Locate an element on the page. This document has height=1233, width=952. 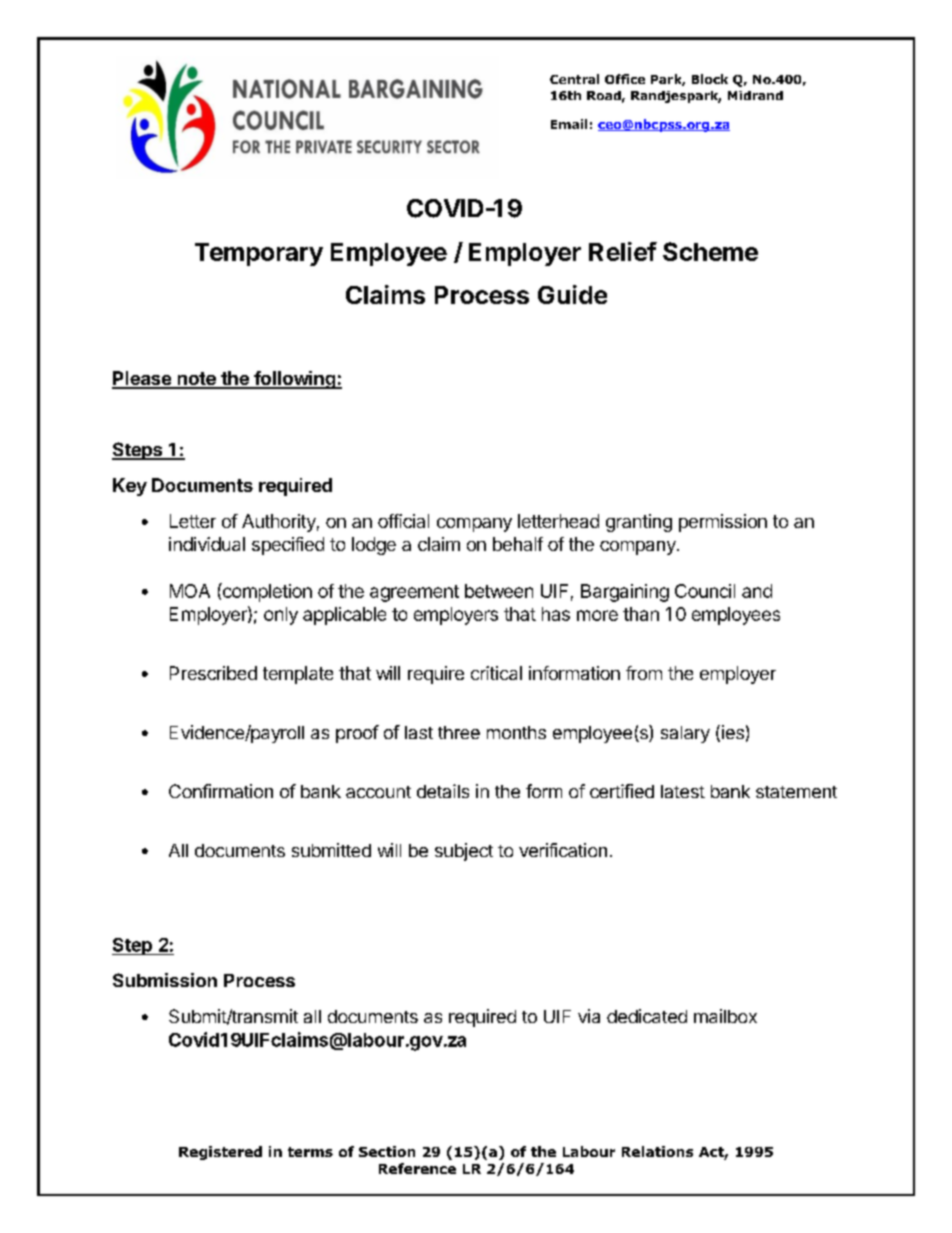
Key is located at coordinates (130, 487).
